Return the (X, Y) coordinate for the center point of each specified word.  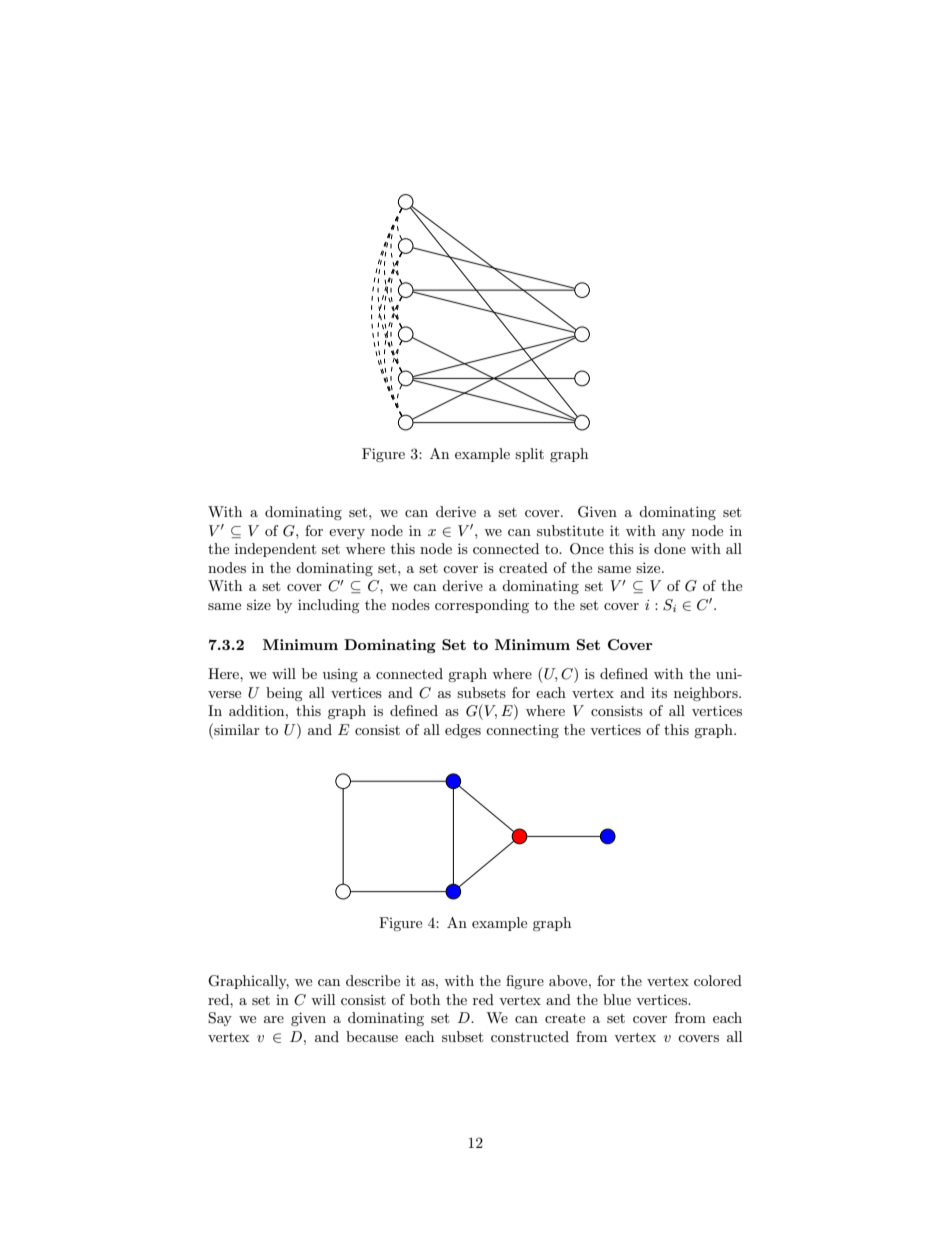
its (659, 693)
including (329, 606)
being (284, 694)
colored (718, 980)
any (673, 534)
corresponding (482, 606)
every (347, 534)
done (670, 548)
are (274, 1019)
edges (463, 731)
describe (373, 980)
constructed (530, 1036)
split (529, 455)
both (425, 999)
